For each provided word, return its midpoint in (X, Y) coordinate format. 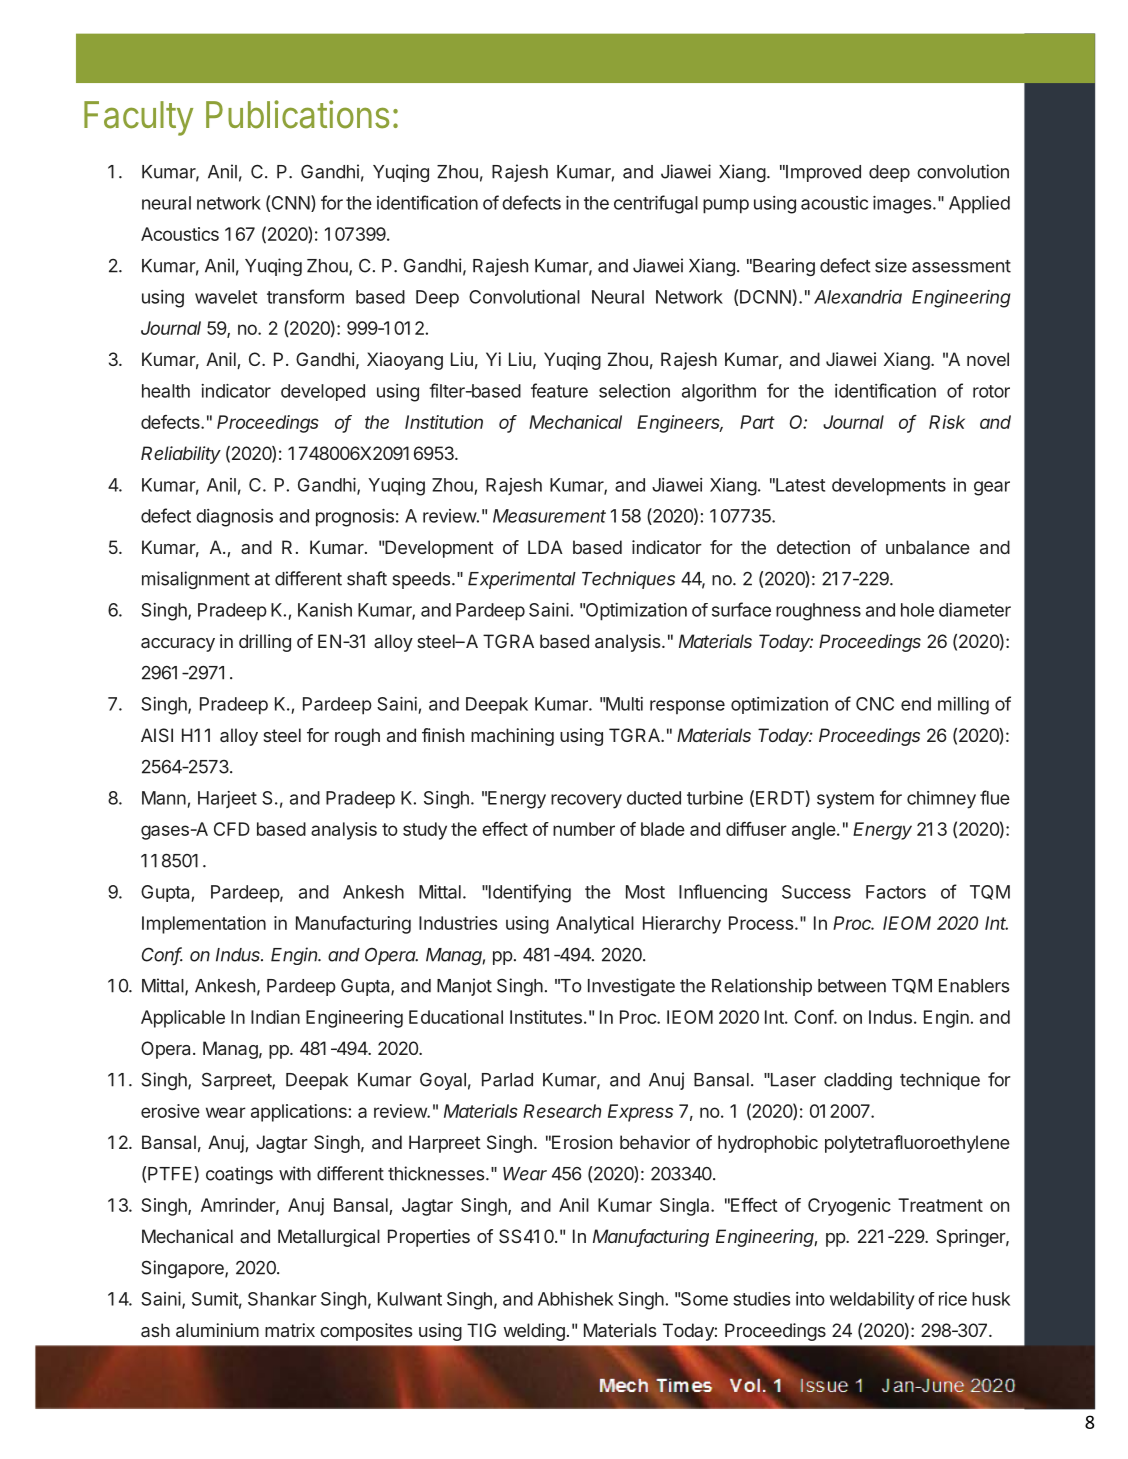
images (902, 205)
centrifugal (656, 204)
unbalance (928, 547)
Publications (297, 114)
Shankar (282, 1299)
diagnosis (234, 518)
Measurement (549, 516)
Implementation (204, 925)
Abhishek (575, 1299)
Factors (896, 892)
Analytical (595, 925)
